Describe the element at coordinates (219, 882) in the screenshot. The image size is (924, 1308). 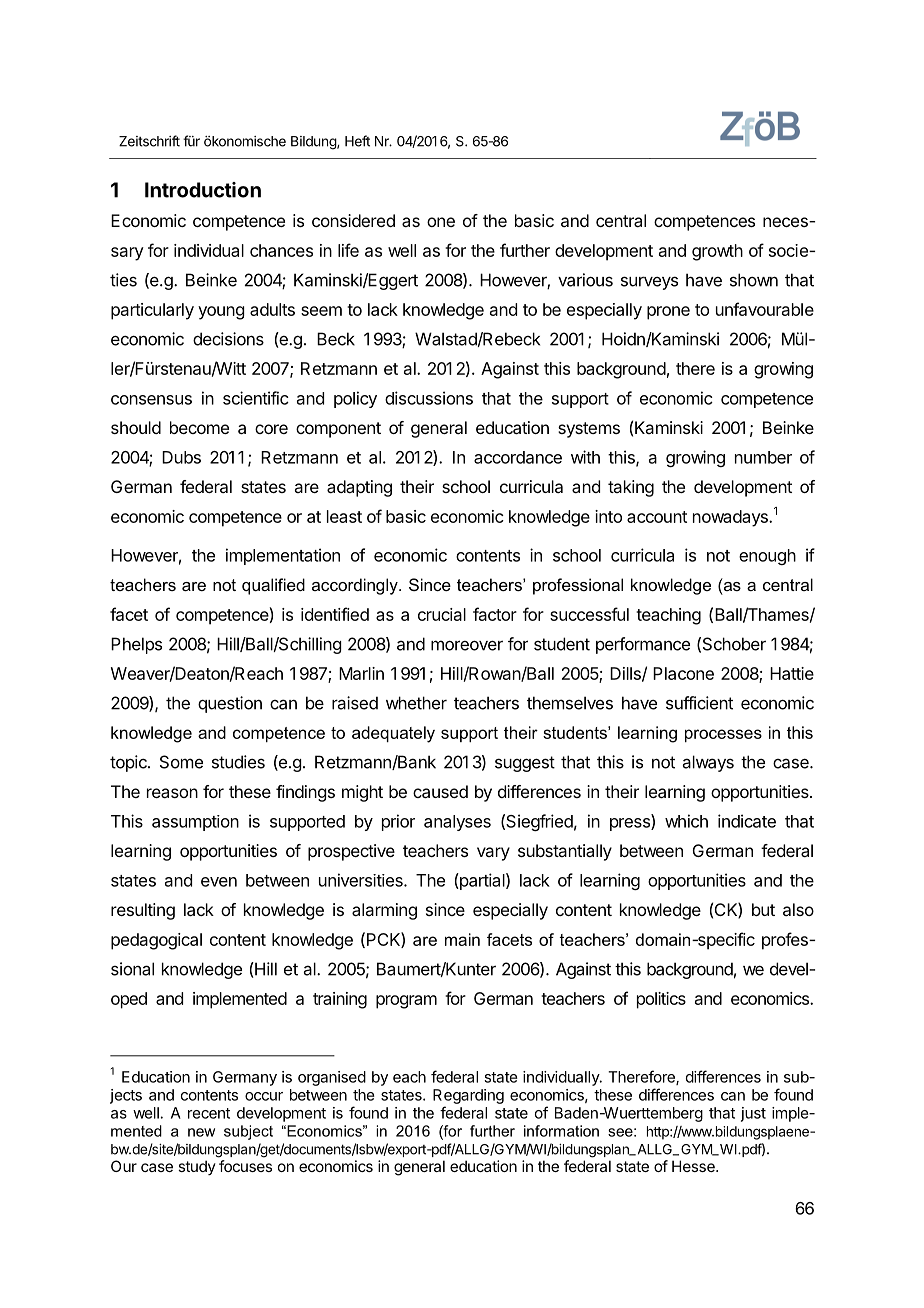
I see `even` at that location.
